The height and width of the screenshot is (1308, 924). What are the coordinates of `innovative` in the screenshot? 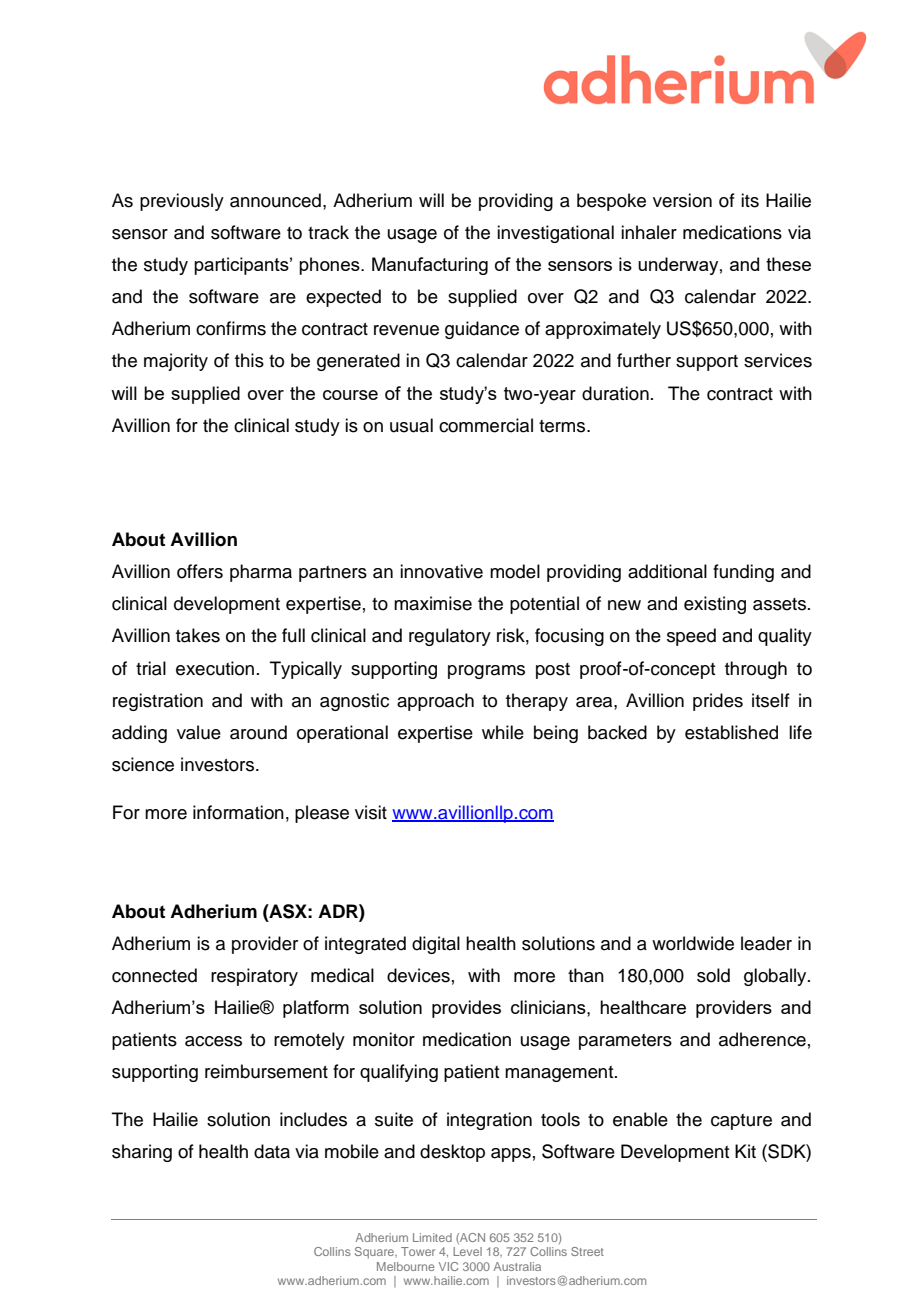 It's located at (441, 571).
